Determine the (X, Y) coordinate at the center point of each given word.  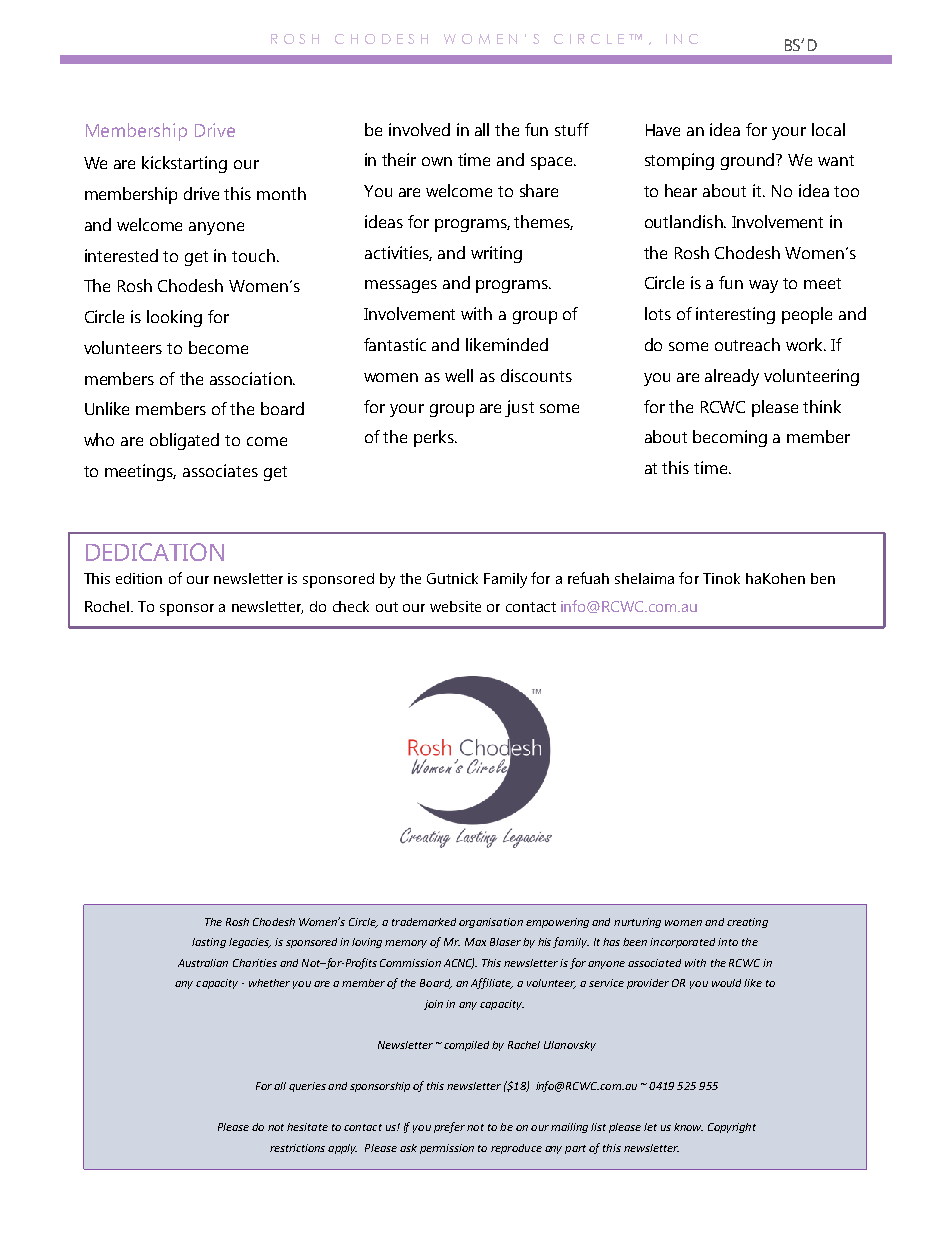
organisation (491, 923)
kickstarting (184, 164)
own (437, 161)
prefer (449, 1127)
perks (435, 438)
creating (747, 923)
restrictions (297, 1148)
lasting (209, 943)
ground (749, 161)
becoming (730, 438)
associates (220, 470)
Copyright (732, 1128)
